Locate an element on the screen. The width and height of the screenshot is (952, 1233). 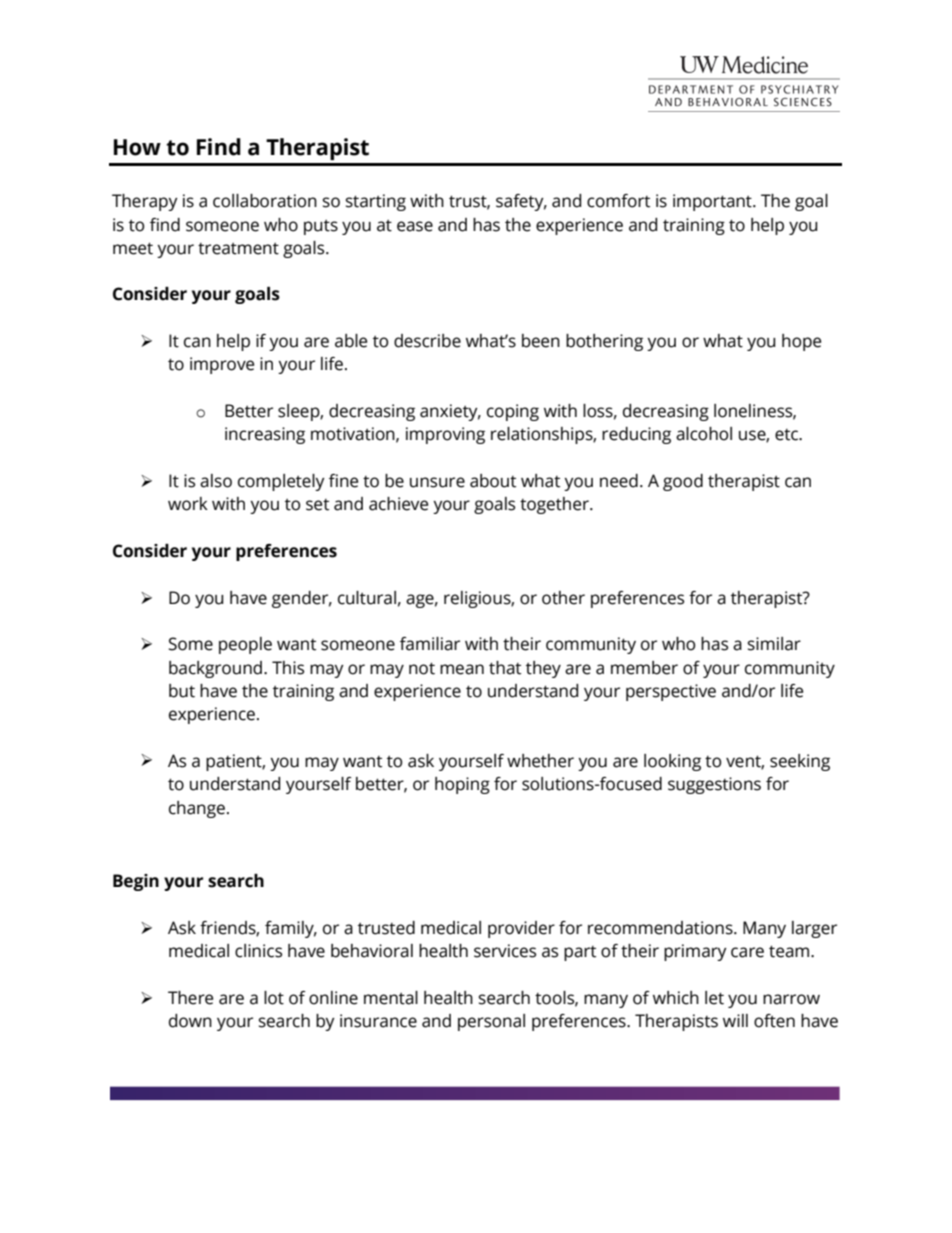
There is located at coordinates (190, 998).
